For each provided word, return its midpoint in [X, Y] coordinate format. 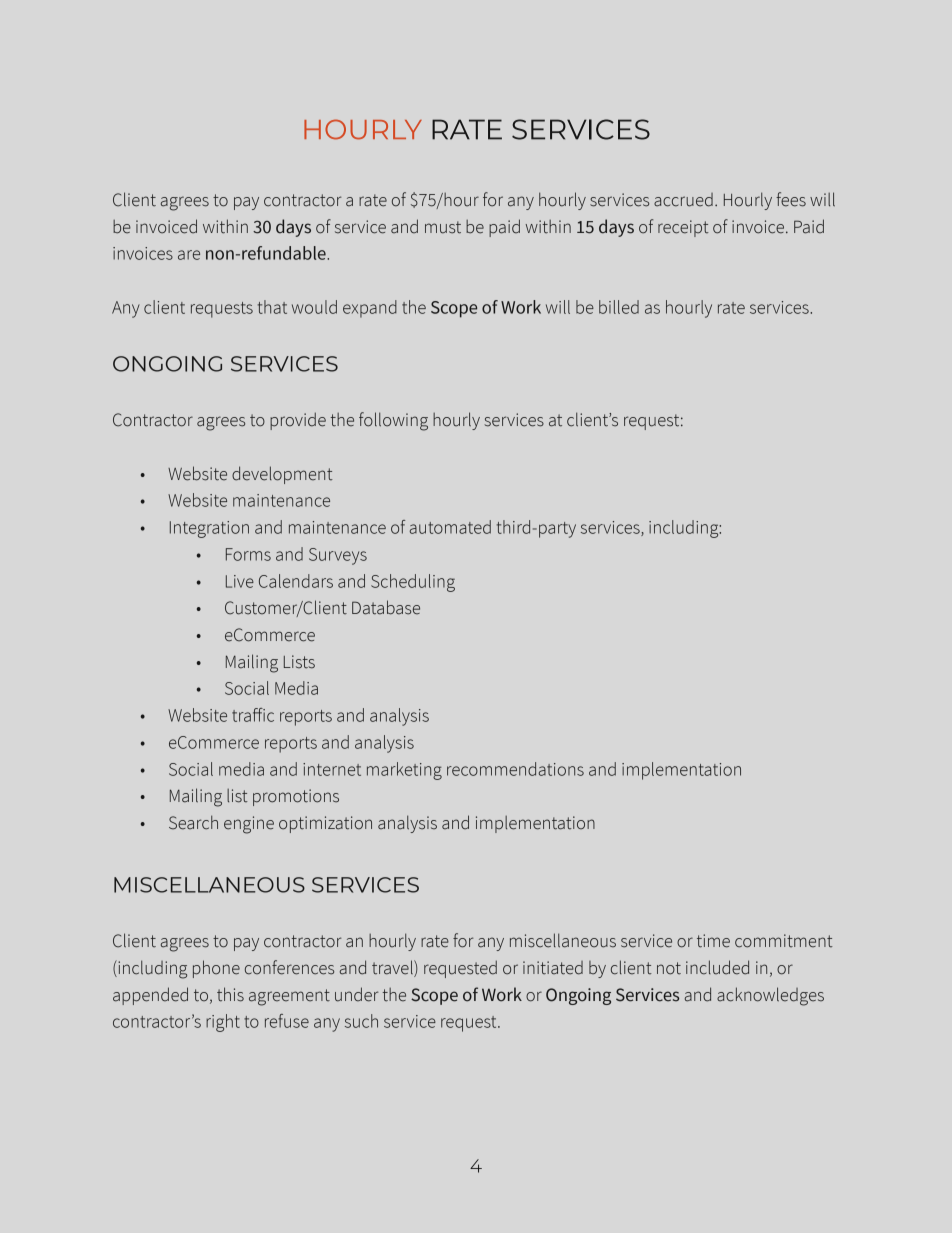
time [713, 941]
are [189, 255]
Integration [209, 529]
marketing [404, 771]
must [443, 227]
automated [450, 527]
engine [249, 825]
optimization [325, 824]
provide [298, 421]
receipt [683, 228]
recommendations [515, 769]
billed [619, 307]
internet [332, 769]
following [393, 421]
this [230, 994]
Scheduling [413, 583]
